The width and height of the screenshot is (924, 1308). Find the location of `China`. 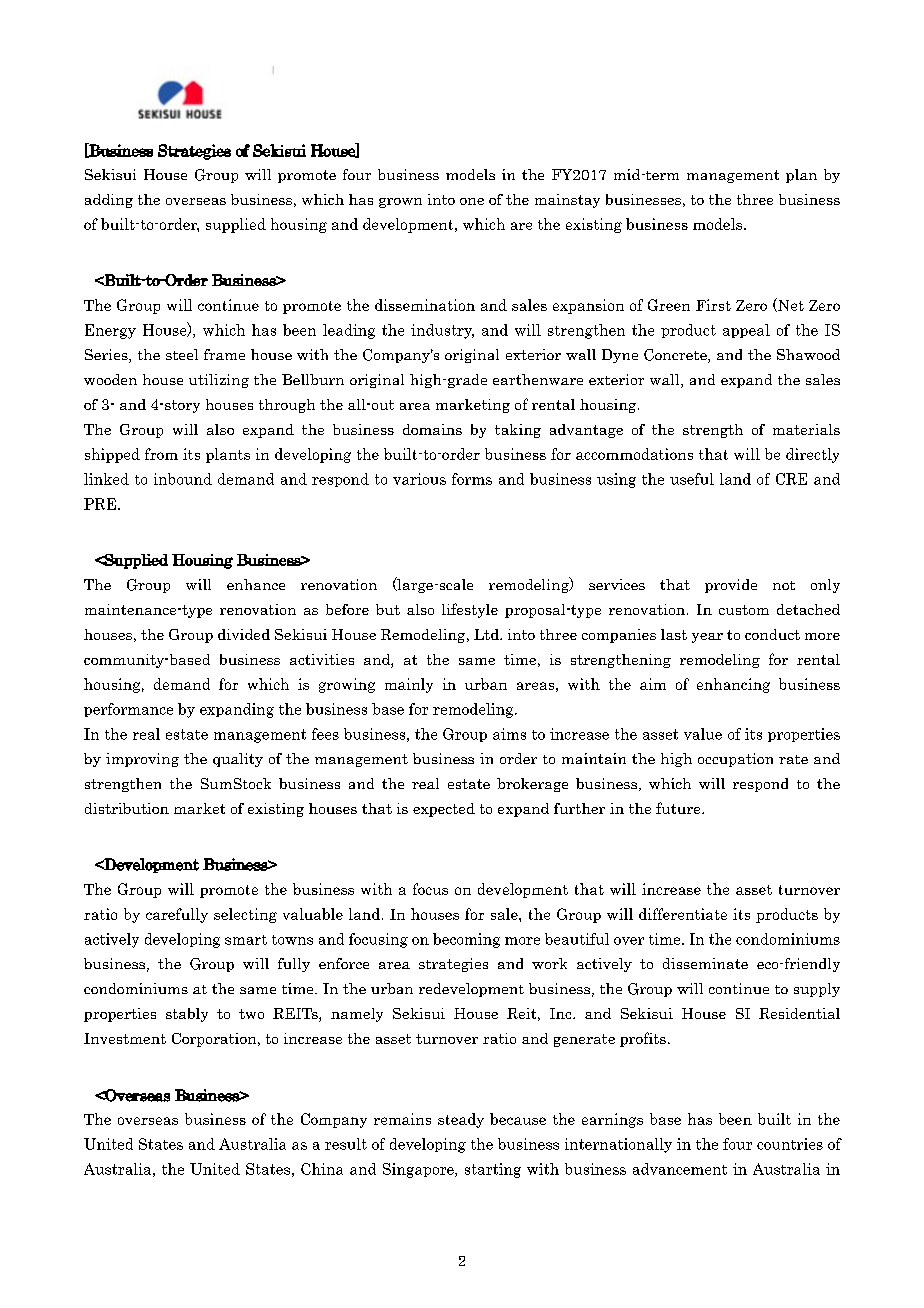

China is located at coordinates (322, 1169).
